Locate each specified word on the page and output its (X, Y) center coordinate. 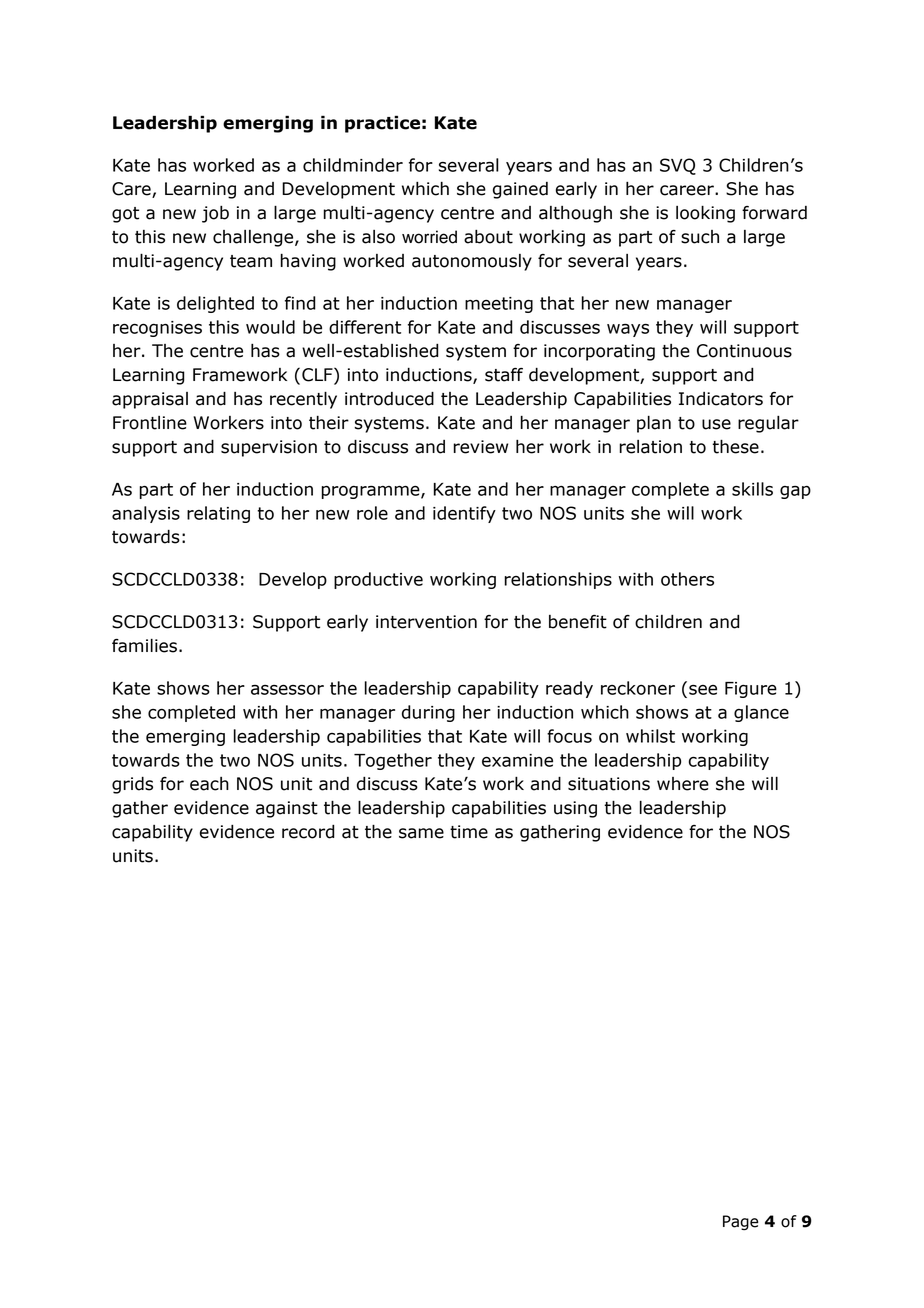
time (469, 832)
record (308, 831)
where (683, 784)
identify (464, 514)
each (209, 784)
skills (752, 489)
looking (705, 214)
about (488, 237)
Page (740, 1223)
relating (218, 514)
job (215, 214)
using (575, 809)
